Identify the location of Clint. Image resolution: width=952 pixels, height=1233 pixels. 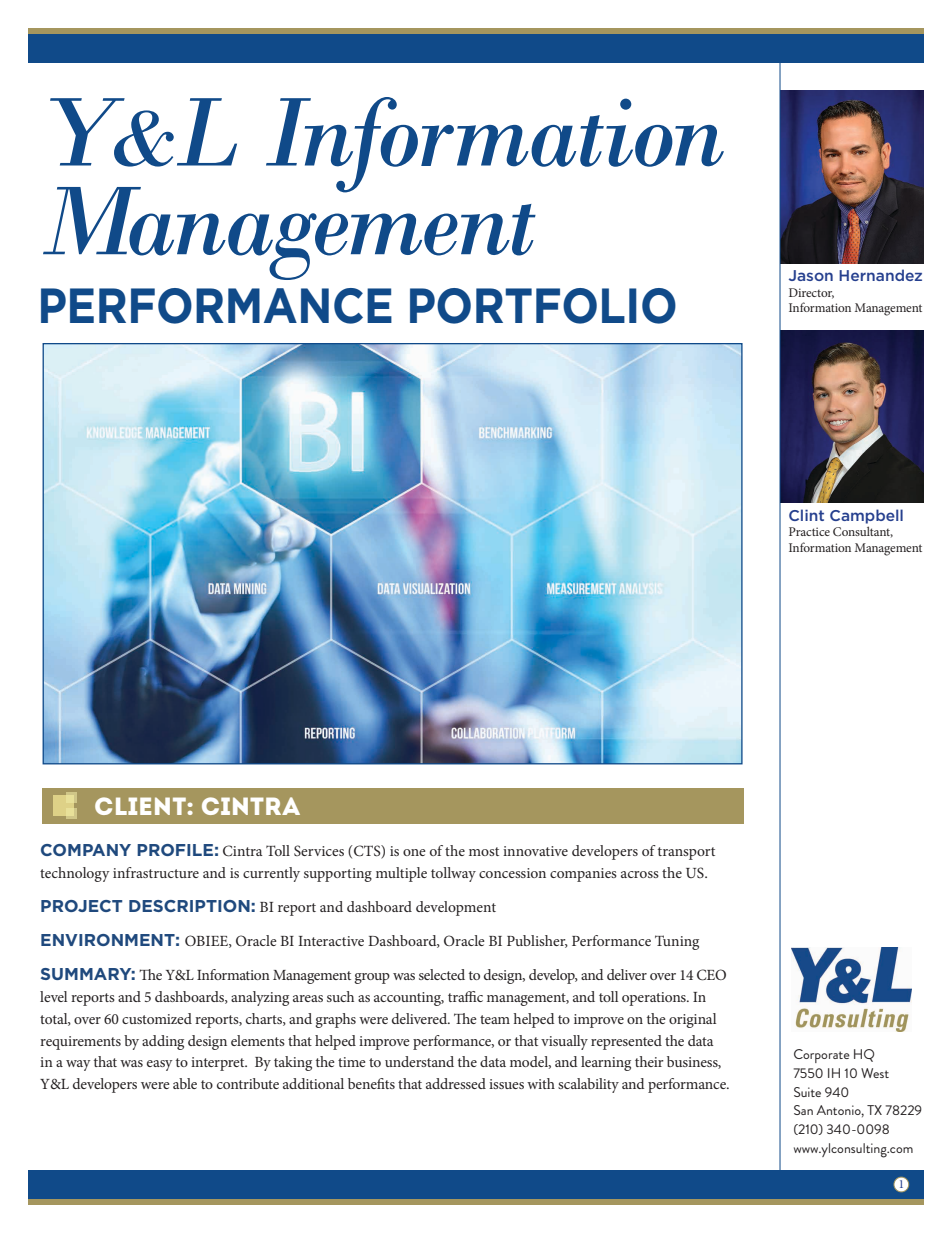
(806, 515).
